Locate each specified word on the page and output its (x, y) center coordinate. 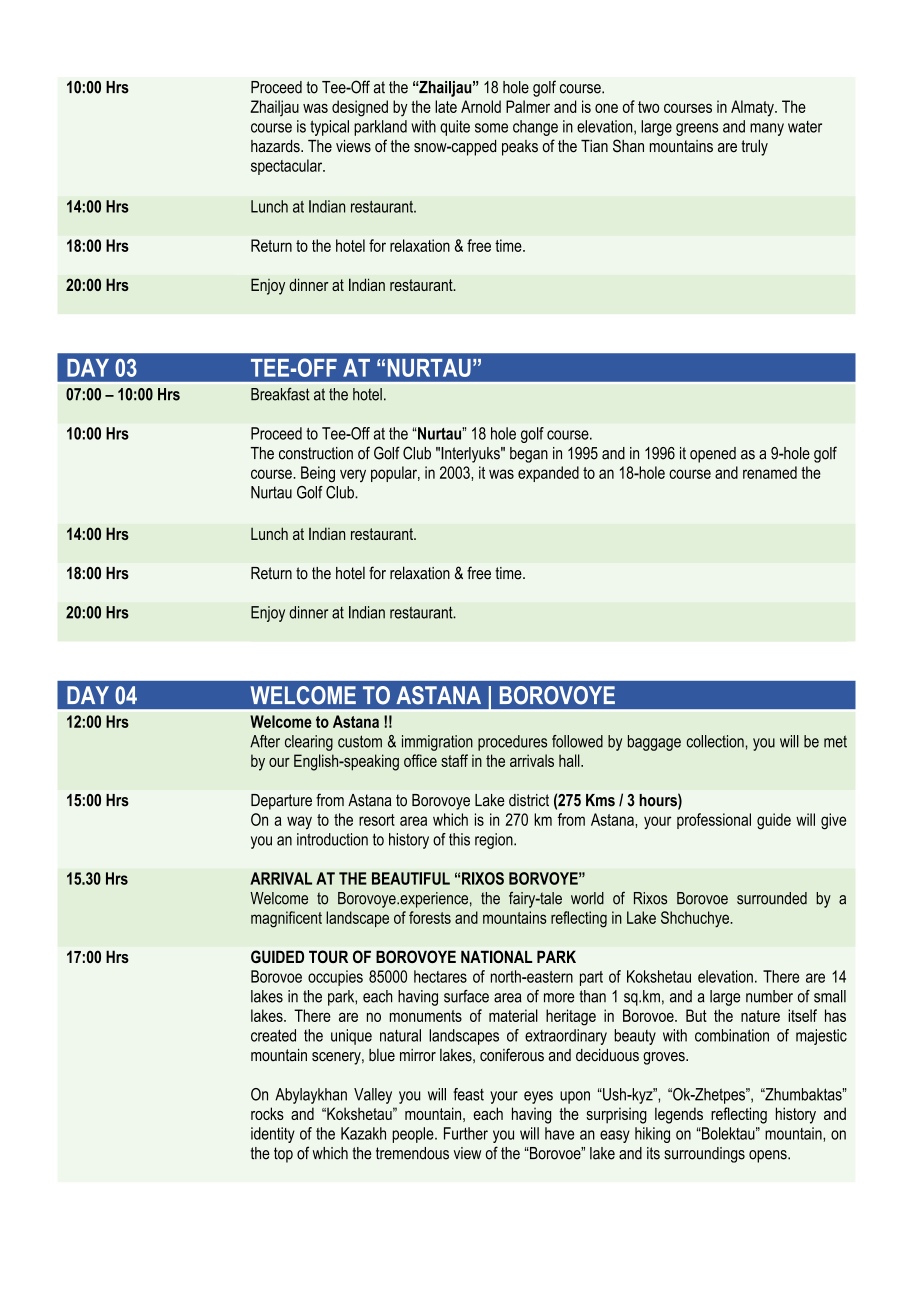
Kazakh (363, 1133)
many (767, 129)
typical (329, 128)
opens (769, 1156)
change (535, 128)
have (559, 1133)
